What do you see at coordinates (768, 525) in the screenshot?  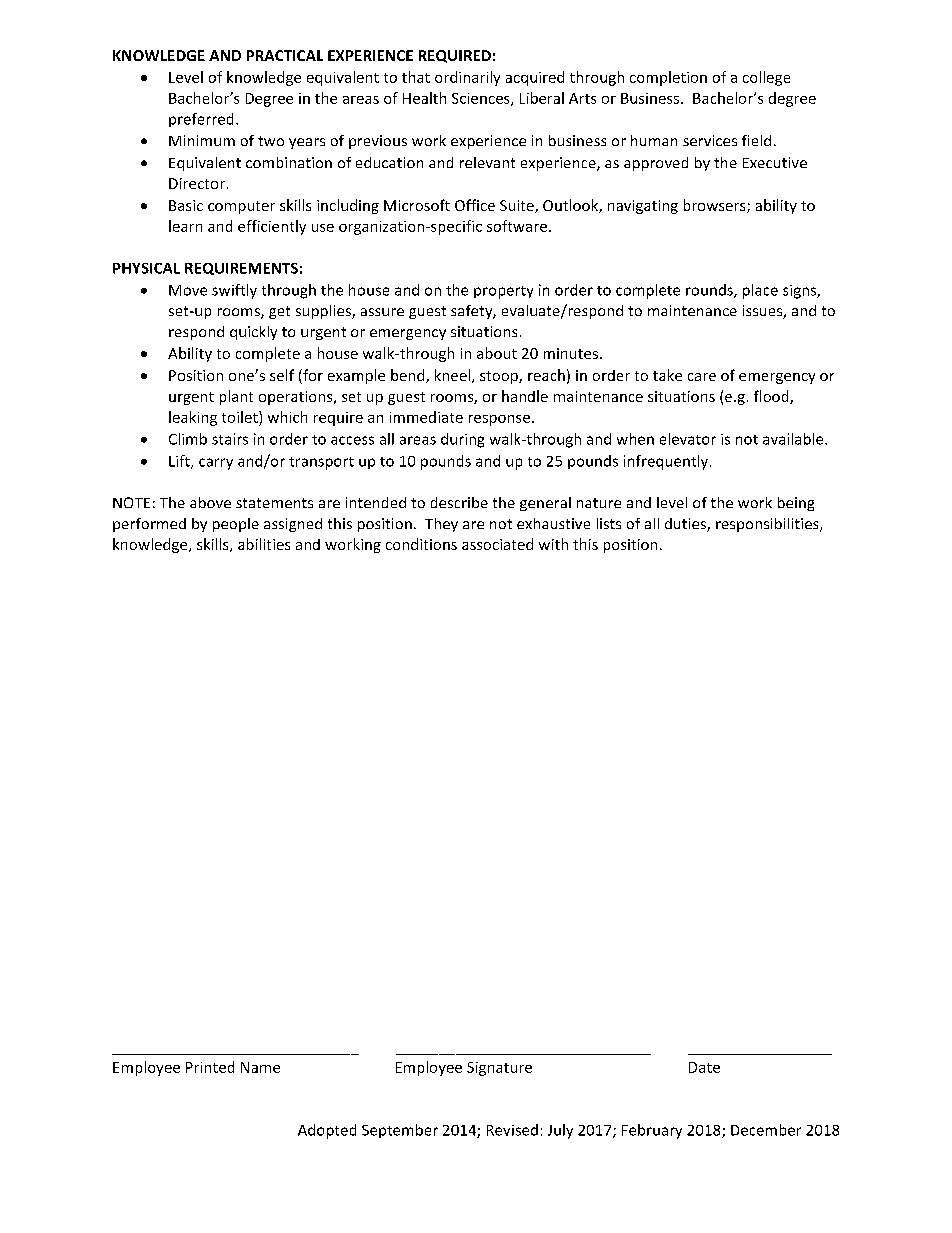 I see `responsibilities` at bounding box center [768, 525].
